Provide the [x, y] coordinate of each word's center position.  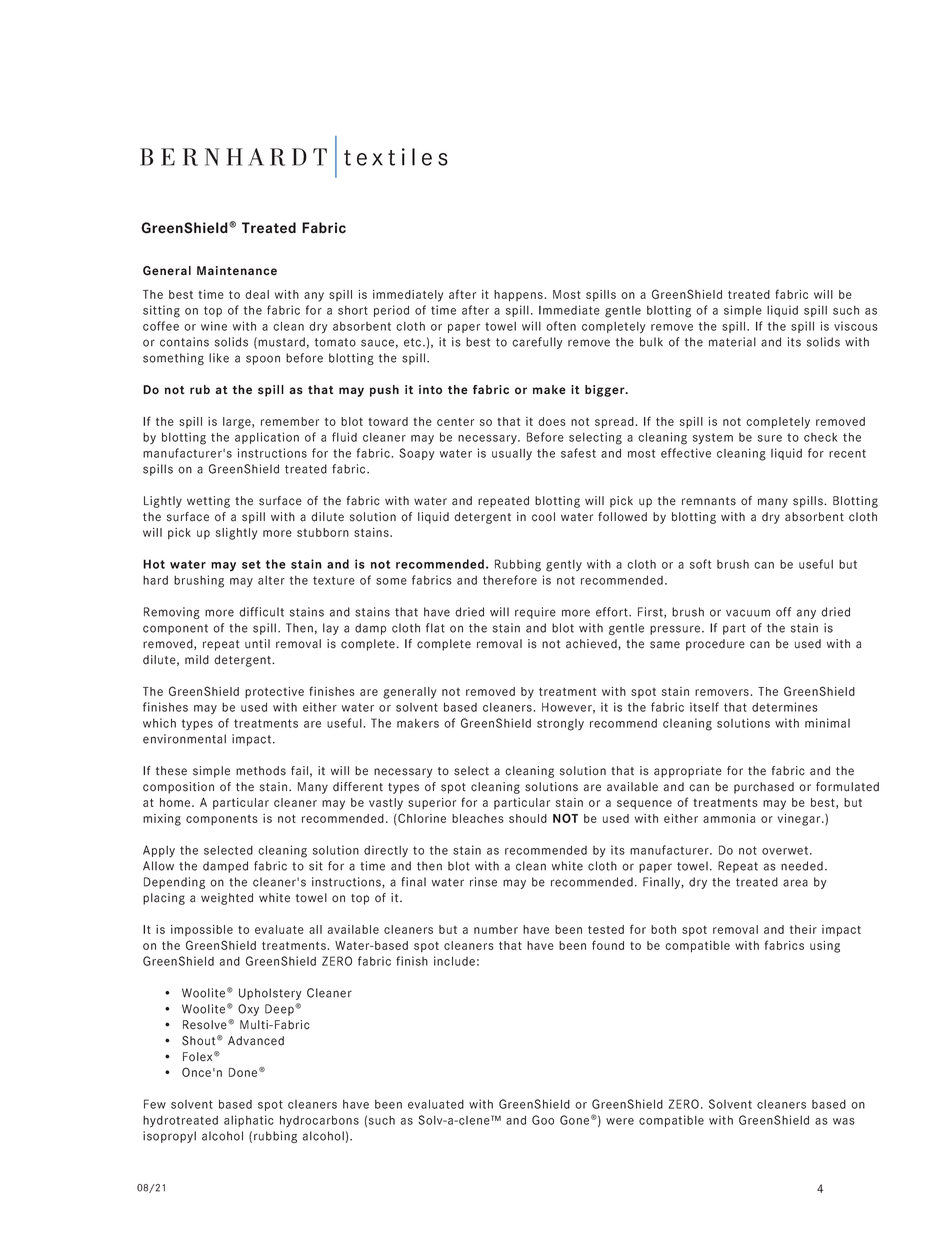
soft [700, 564]
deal [257, 294]
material [732, 342]
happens [518, 296]
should [528, 818]
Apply [159, 851]
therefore [510, 580]
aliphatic [249, 1121]
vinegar [800, 820]
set [251, 564]
